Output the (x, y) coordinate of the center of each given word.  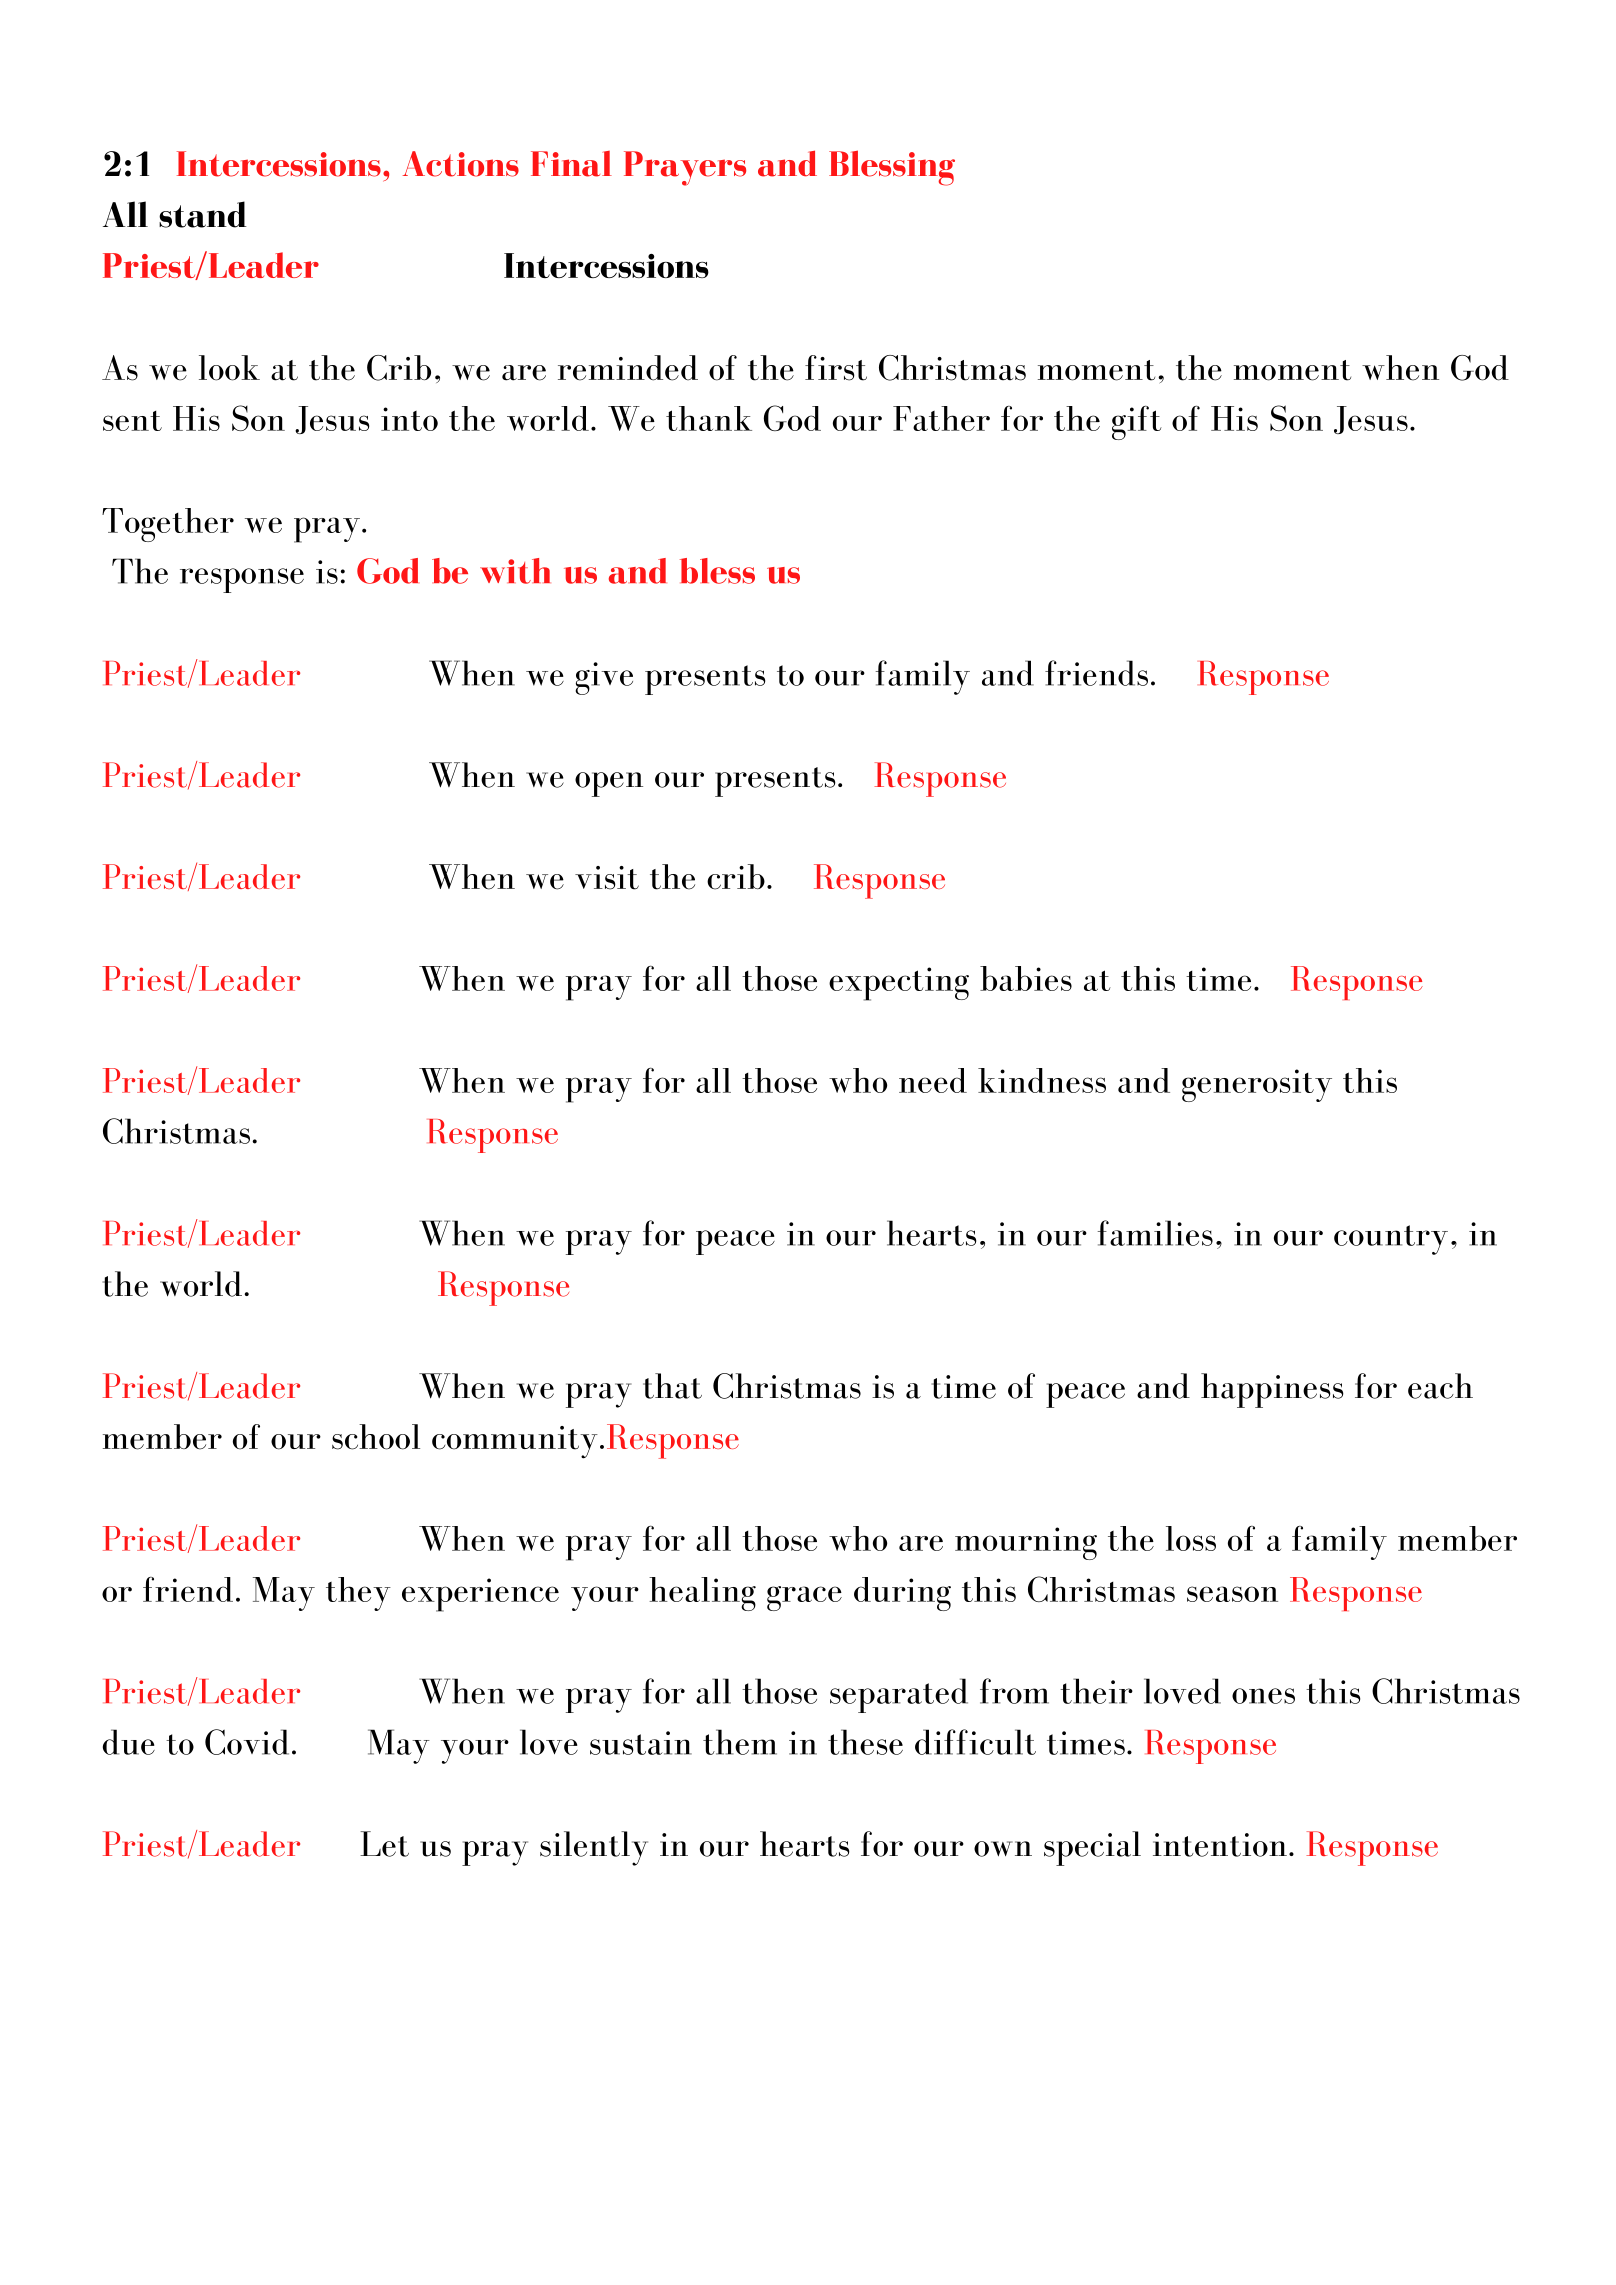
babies (1026, 978)
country (1391, 1240)
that (672, 1386)
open (609, 784)
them (740, 1742)
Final (571, 164)
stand (203, 214)
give (604, 678)
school (376, 1437)
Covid (247, 1742)
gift (1137, 422)
